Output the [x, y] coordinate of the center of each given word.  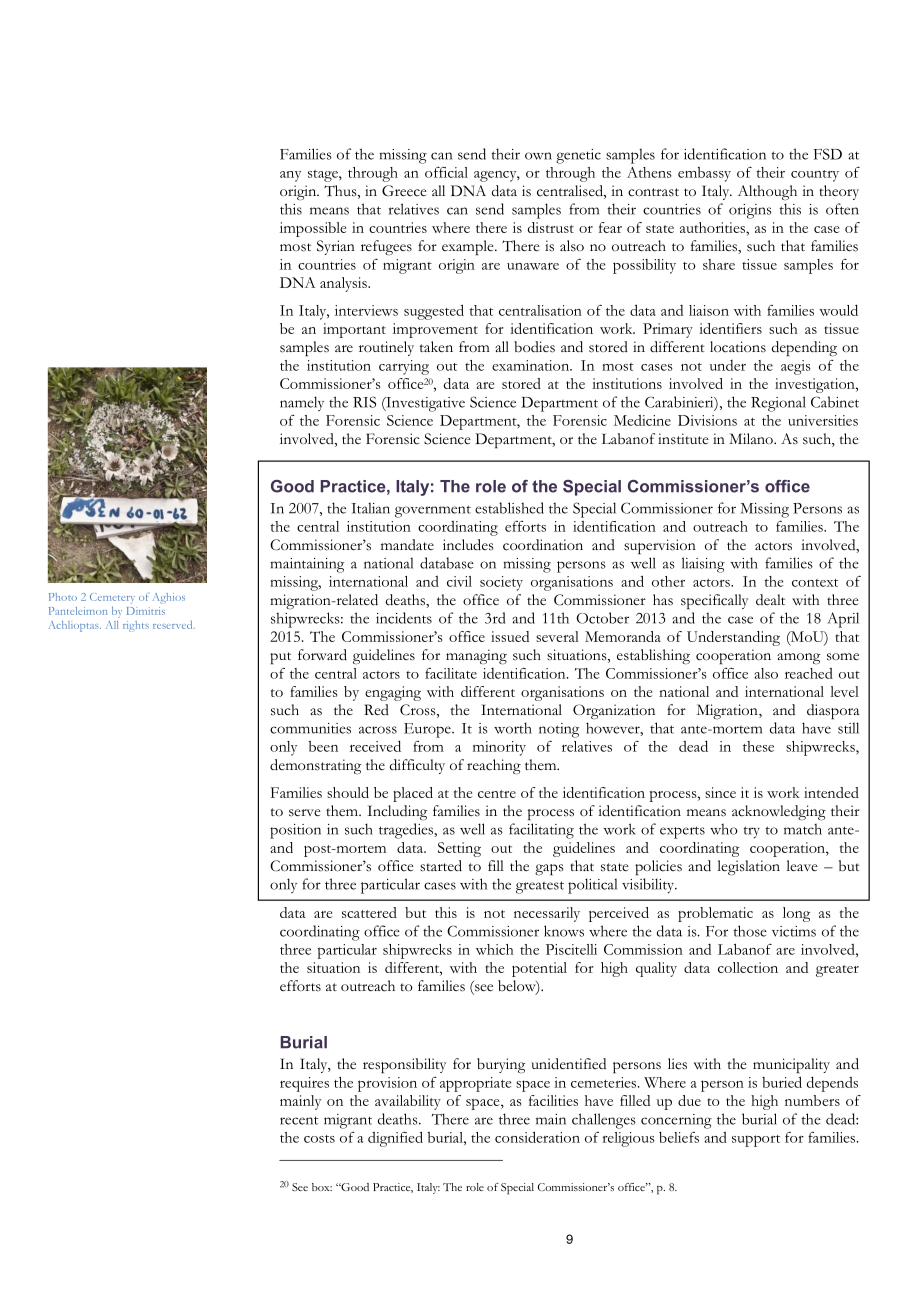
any [290, 176]
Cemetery [112, 598]
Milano [752, 438]
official [446, 172]
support [756, 1141]
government [433, 511]
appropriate [475, 1084]
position [295, 831]
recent [299, 1120]
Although [767, 192]
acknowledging [779, 813]
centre [497, 794]
